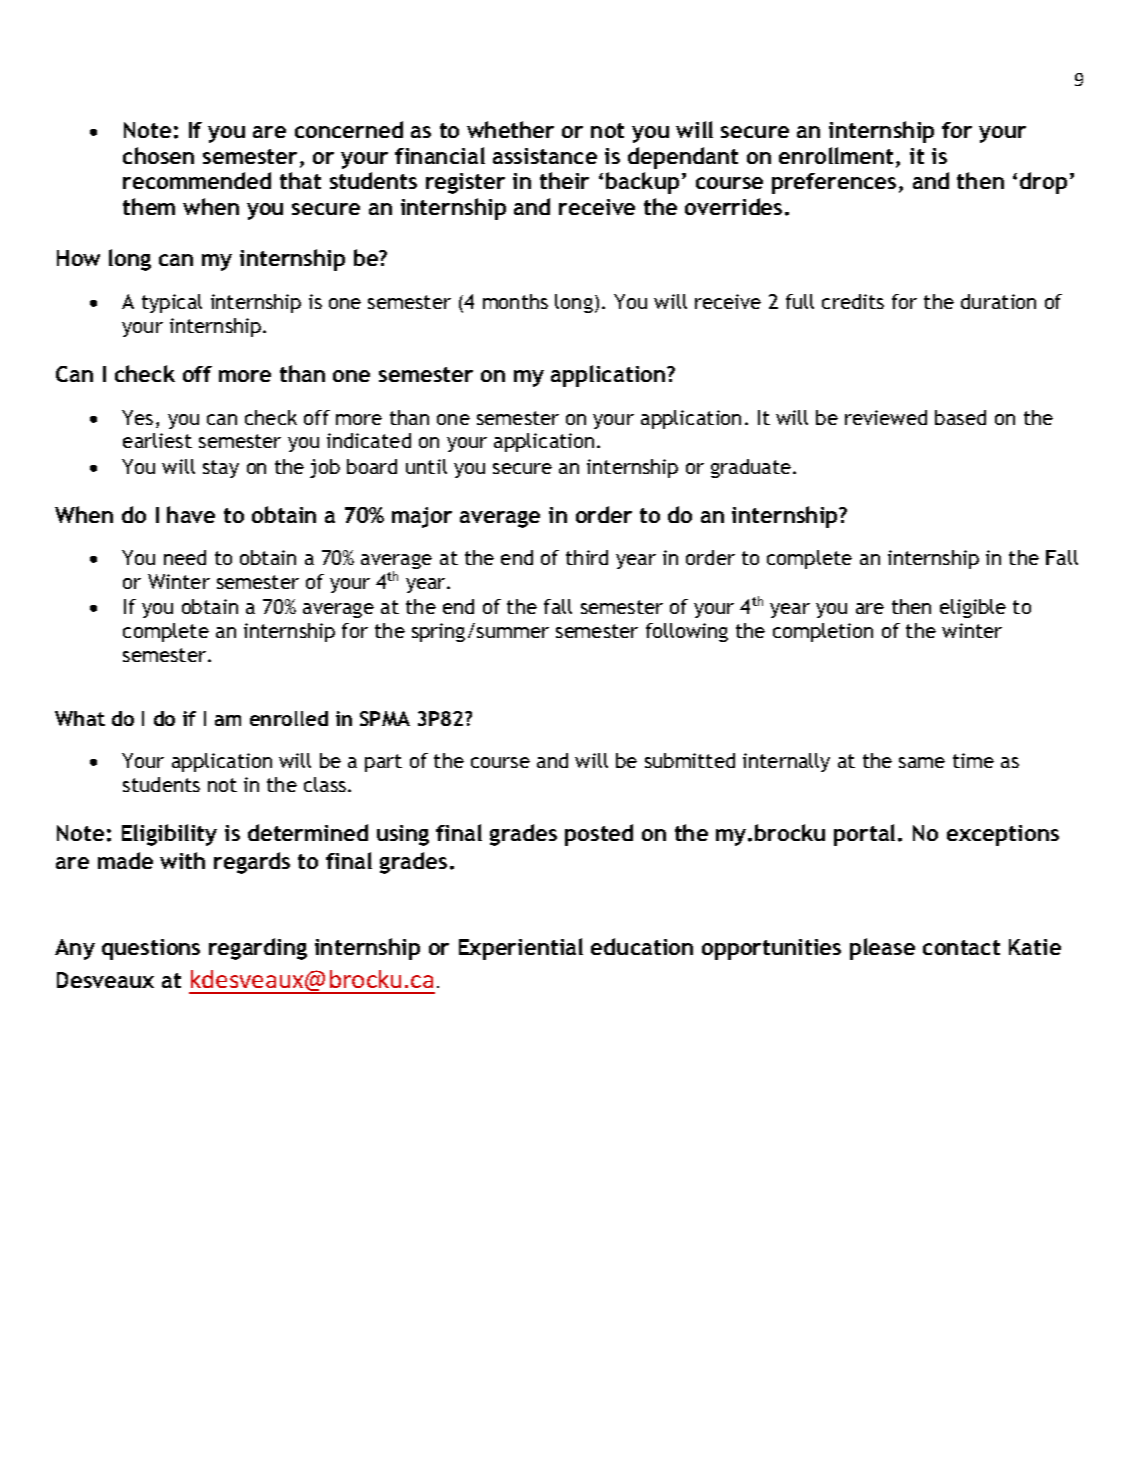  I want to click on Experiential, so click(521, 949).
